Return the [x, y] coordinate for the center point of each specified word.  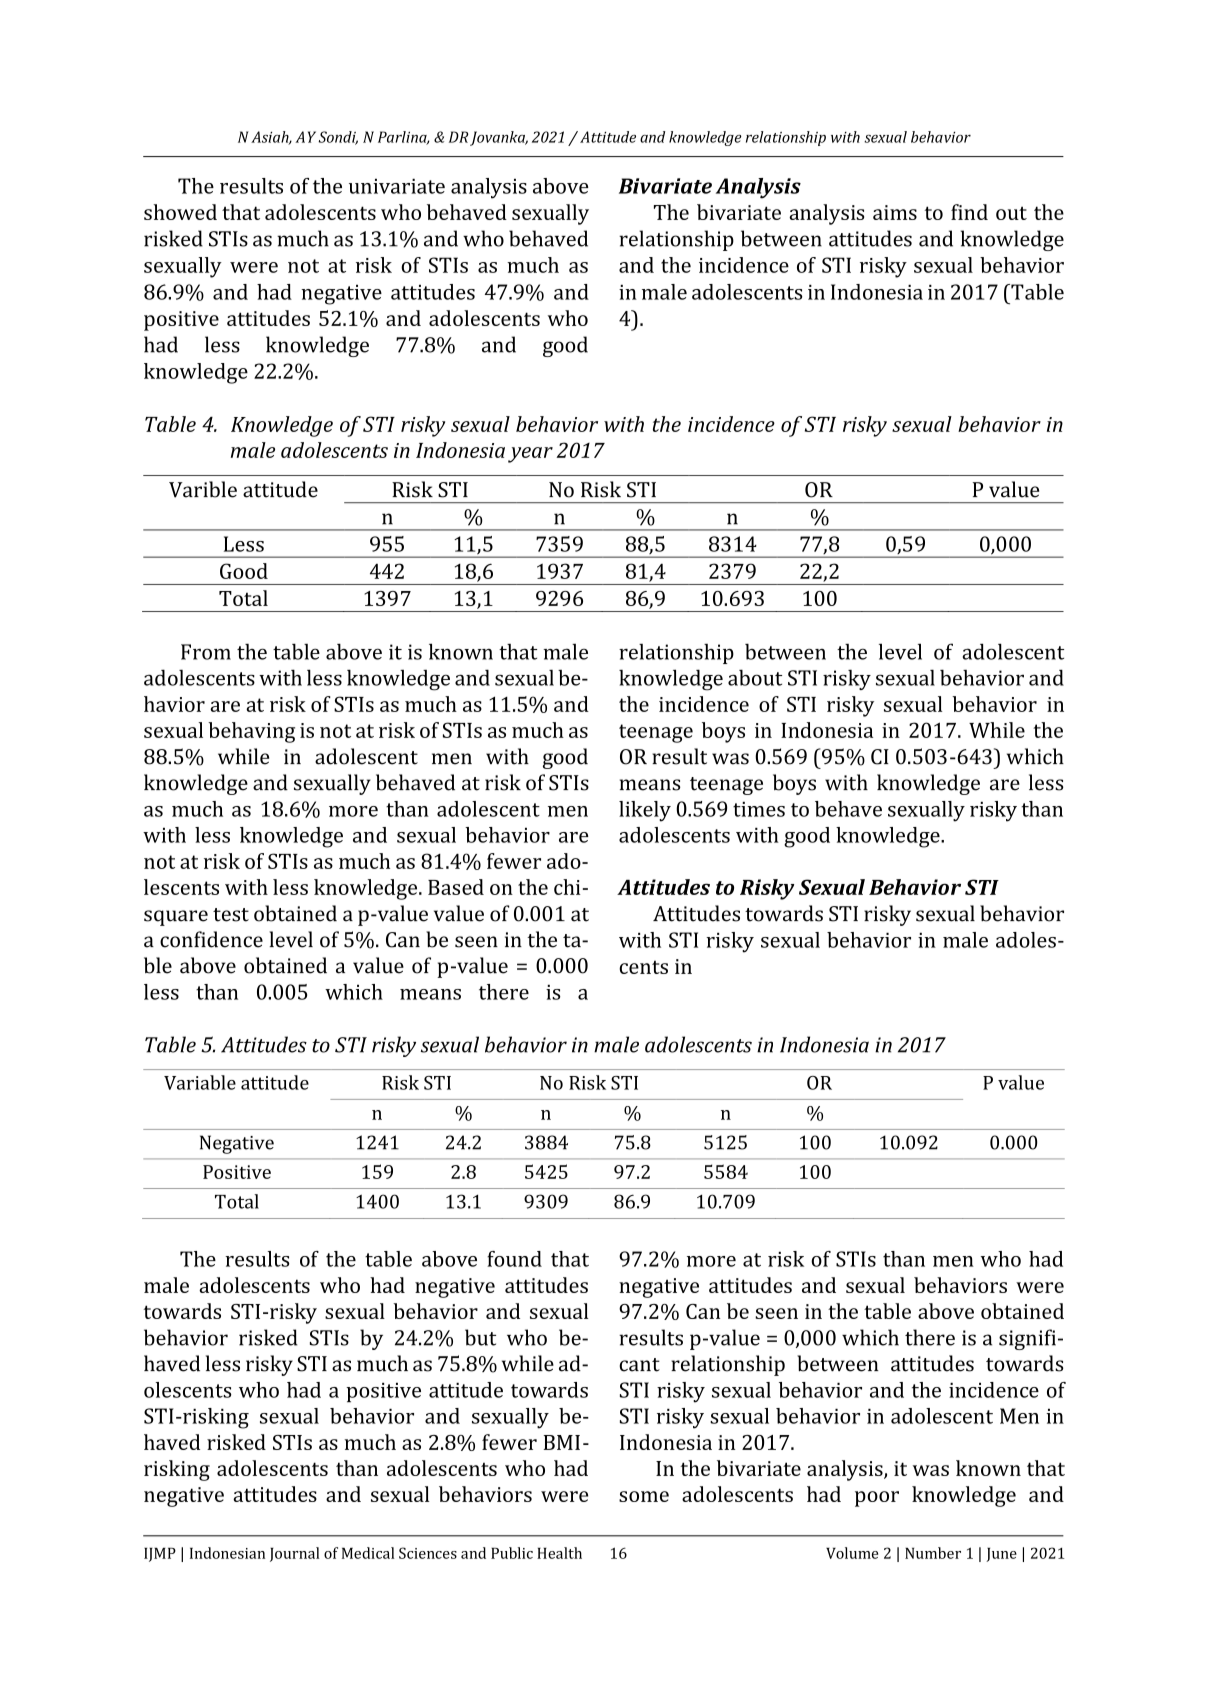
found [514, 1259]
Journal [294, 1554]
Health [559, 1553]
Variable [200, 1082]
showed [180, 212]
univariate [397, 186]
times [759, 809]
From [206, 652]
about [755, 677]
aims [895, 212]
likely [645, 811]
